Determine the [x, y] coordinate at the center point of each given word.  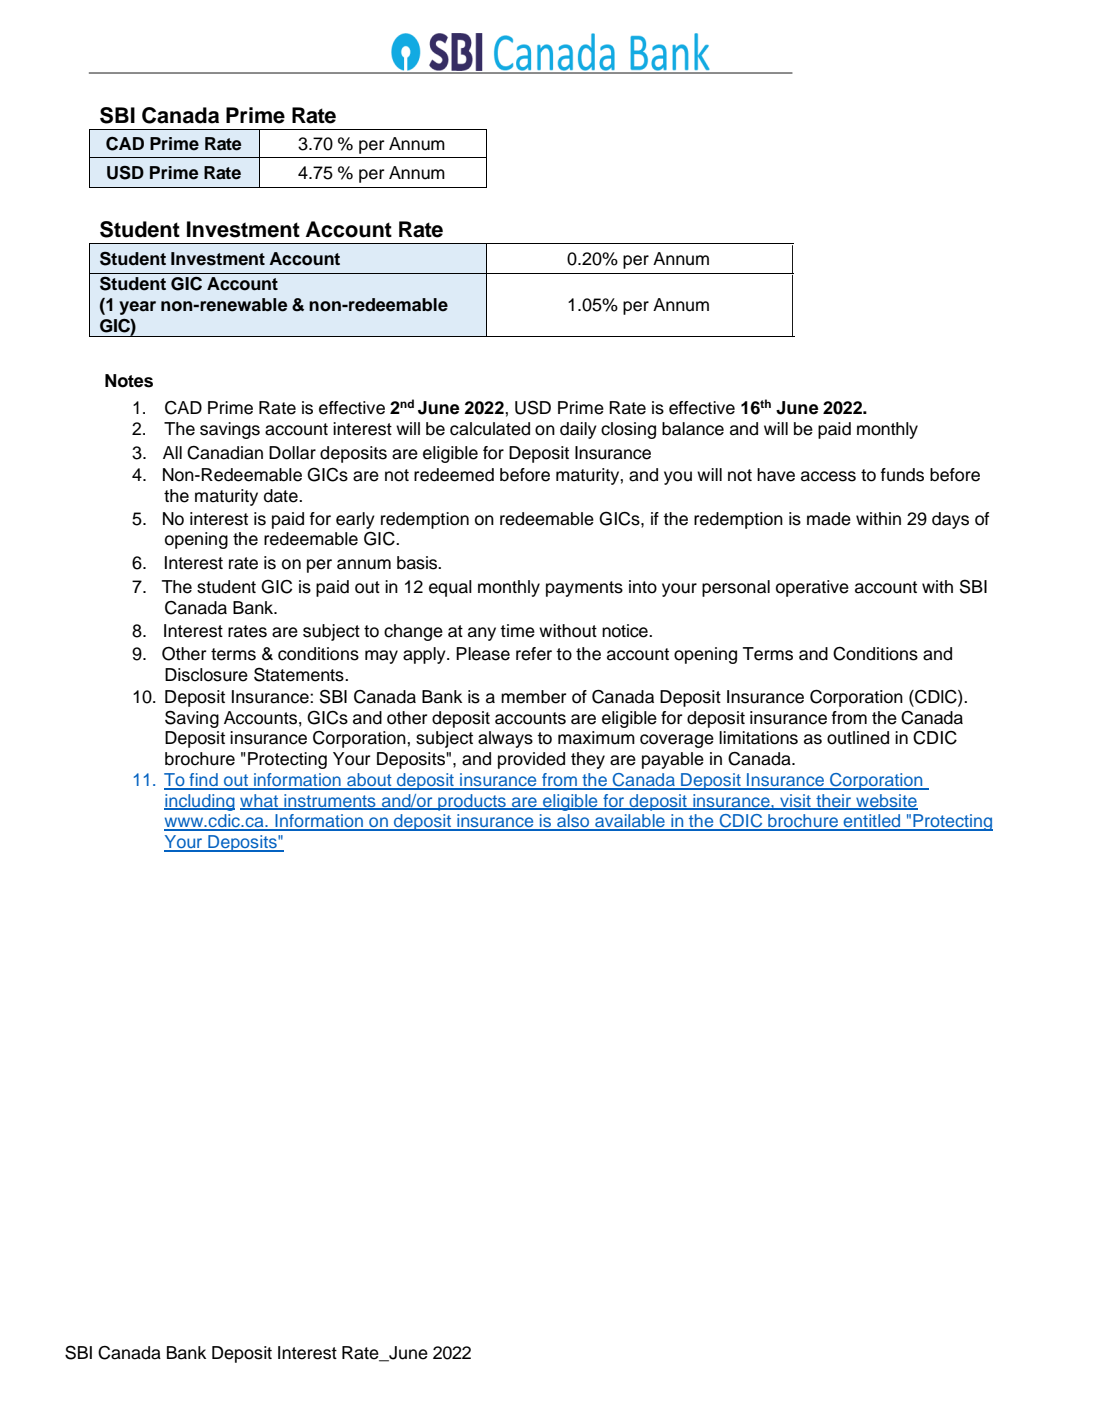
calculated [490, 429]
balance [693, 429]
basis [418, 563]
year [137, 308]
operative [812, 588]
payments [584, 589]
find [203, 781]
